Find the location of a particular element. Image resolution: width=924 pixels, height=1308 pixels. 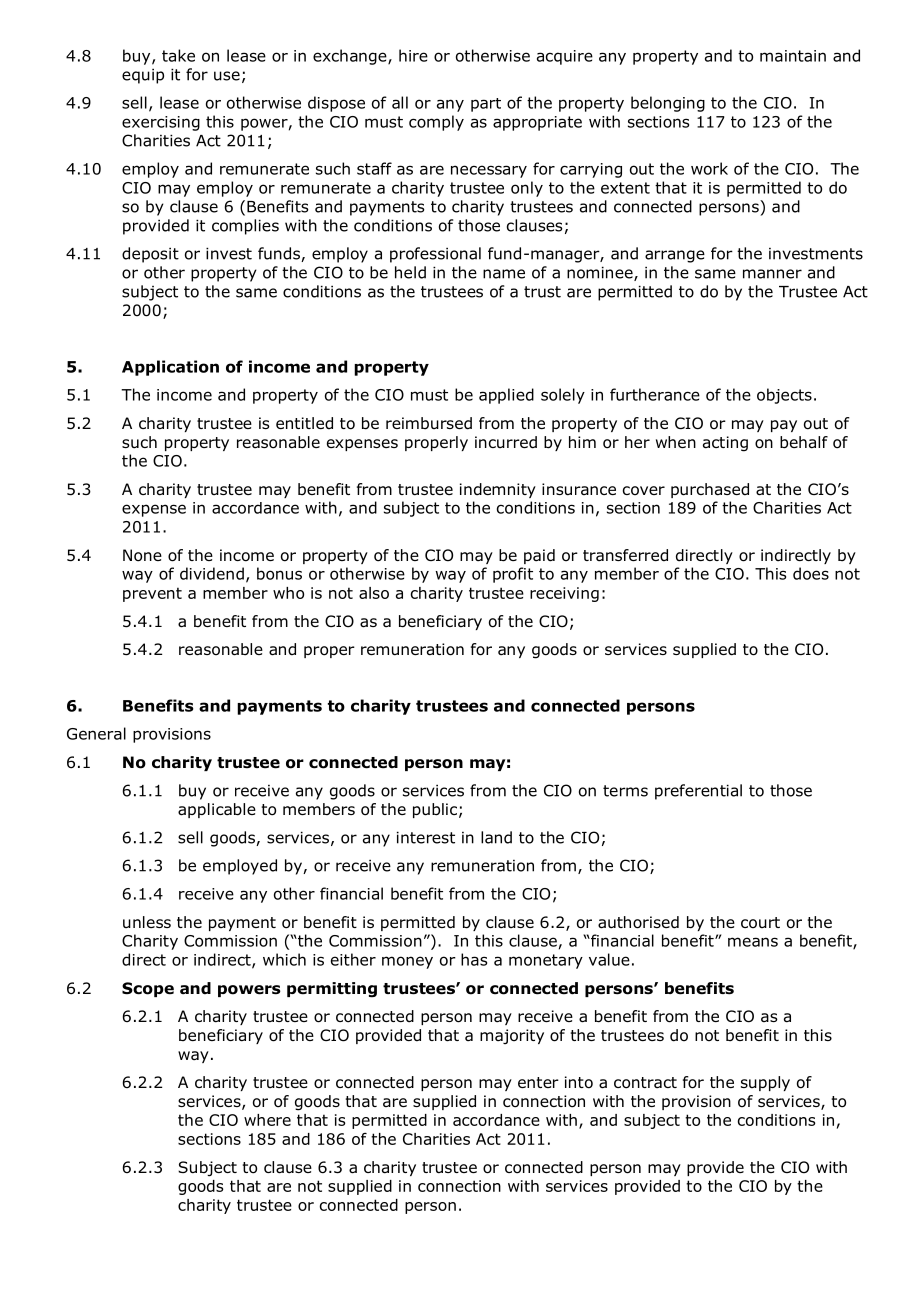

where is located at coordinates (267, 1120).
